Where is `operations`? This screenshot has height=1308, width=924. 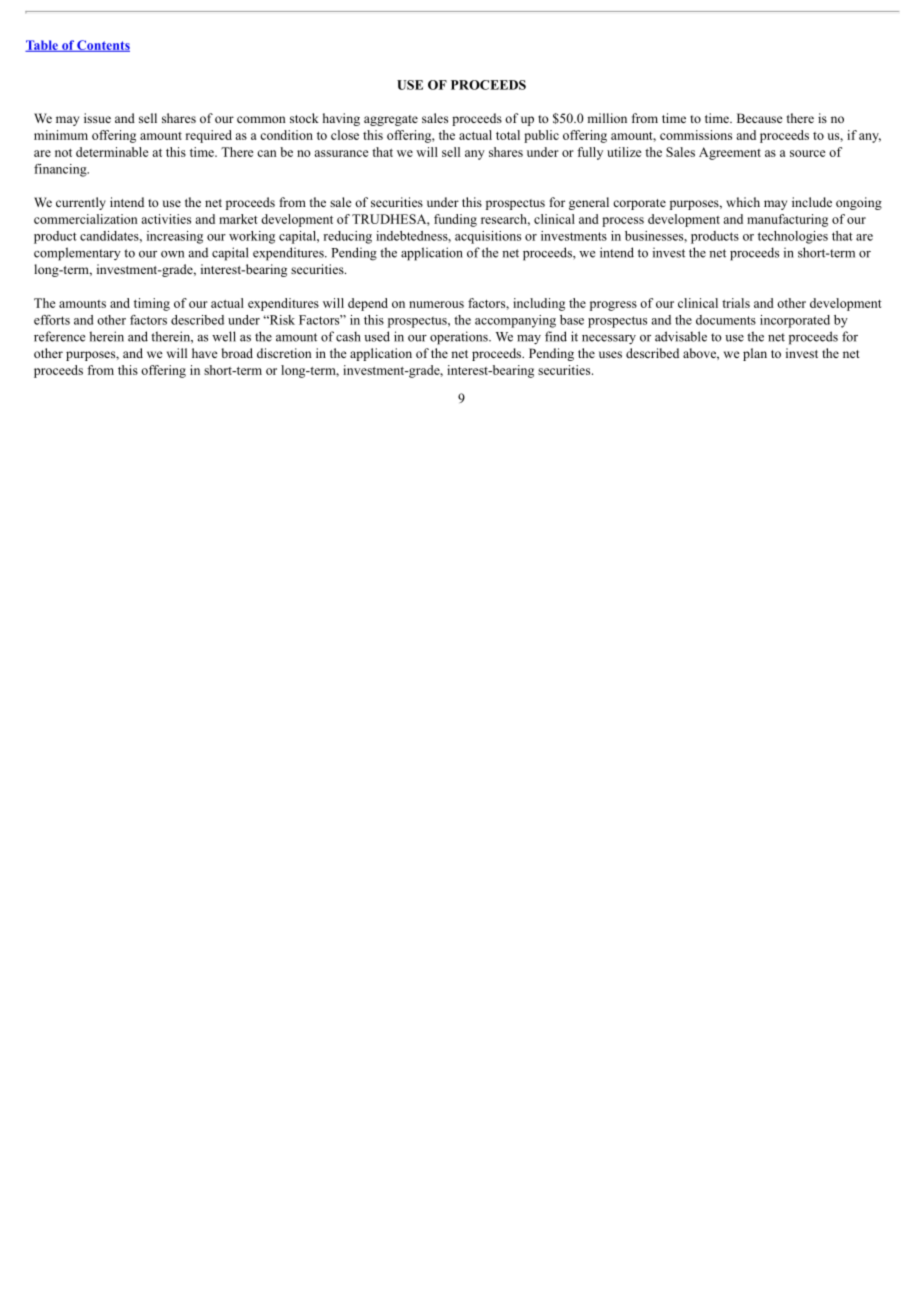
operations is located at coordinates (460, 338).
